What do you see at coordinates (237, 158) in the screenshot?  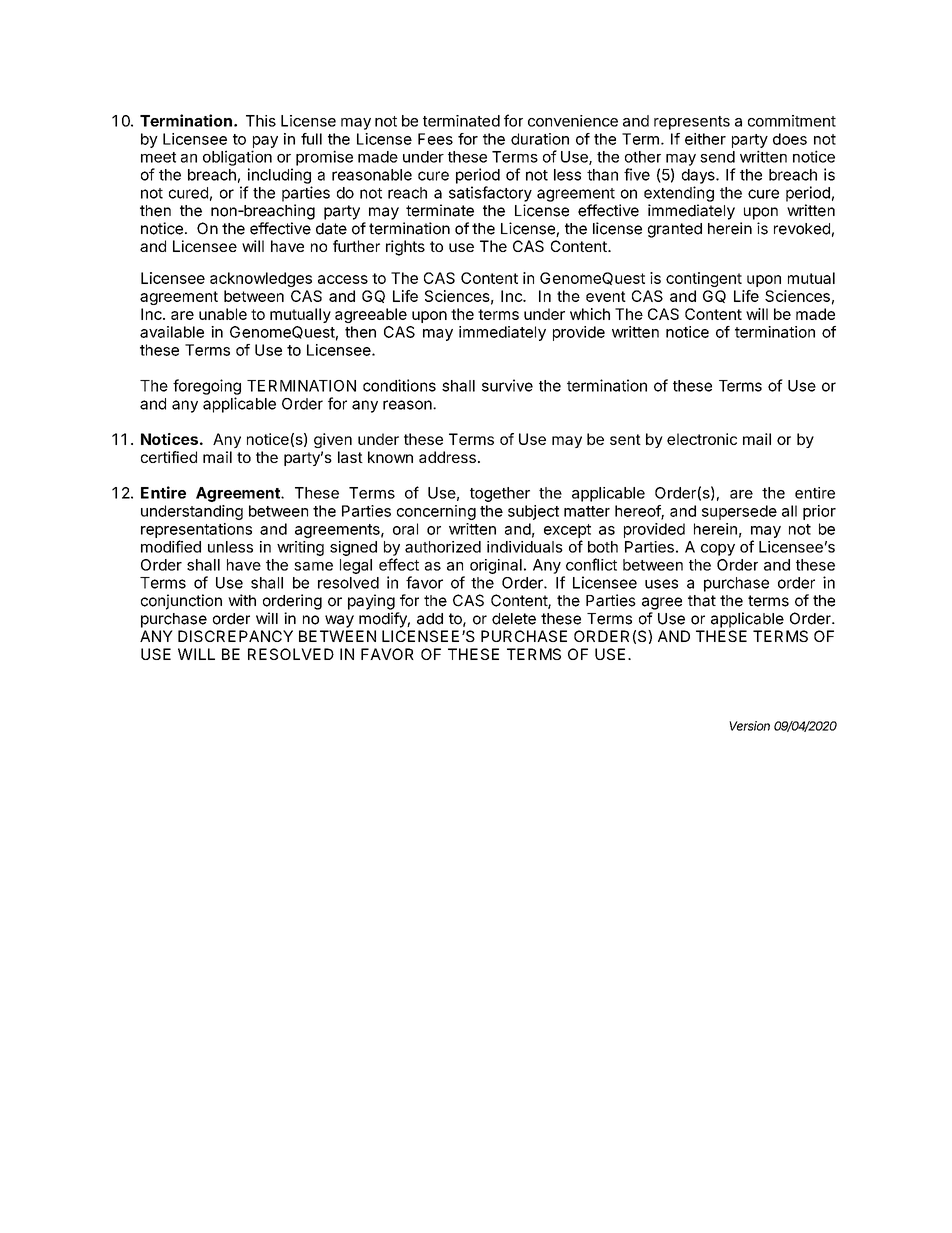 I see `obligation` at bounding box center [237, 158].
